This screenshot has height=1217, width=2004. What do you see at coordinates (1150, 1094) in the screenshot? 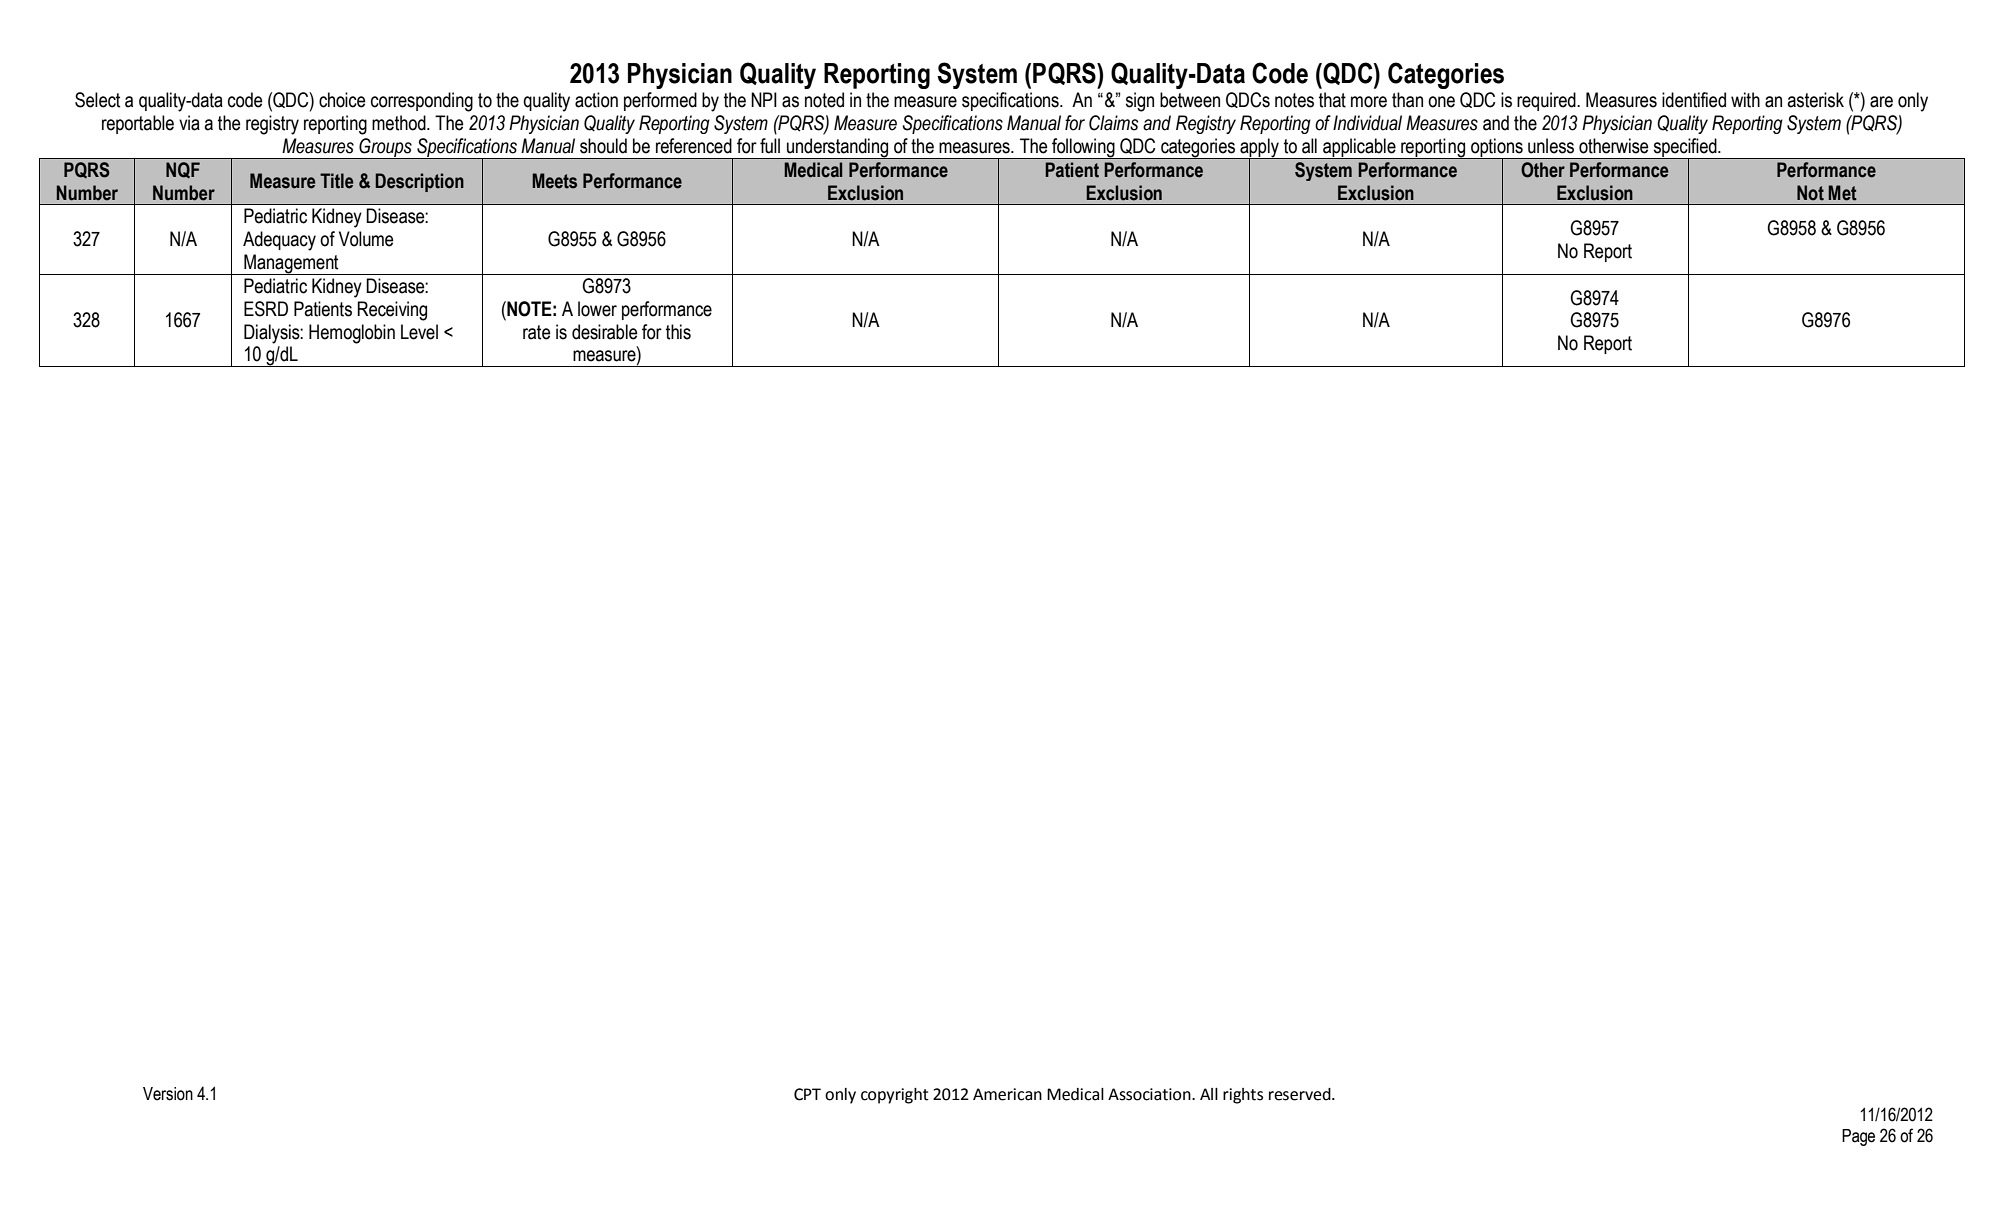
I see `Association` at bounding box center [1150, 1094].
